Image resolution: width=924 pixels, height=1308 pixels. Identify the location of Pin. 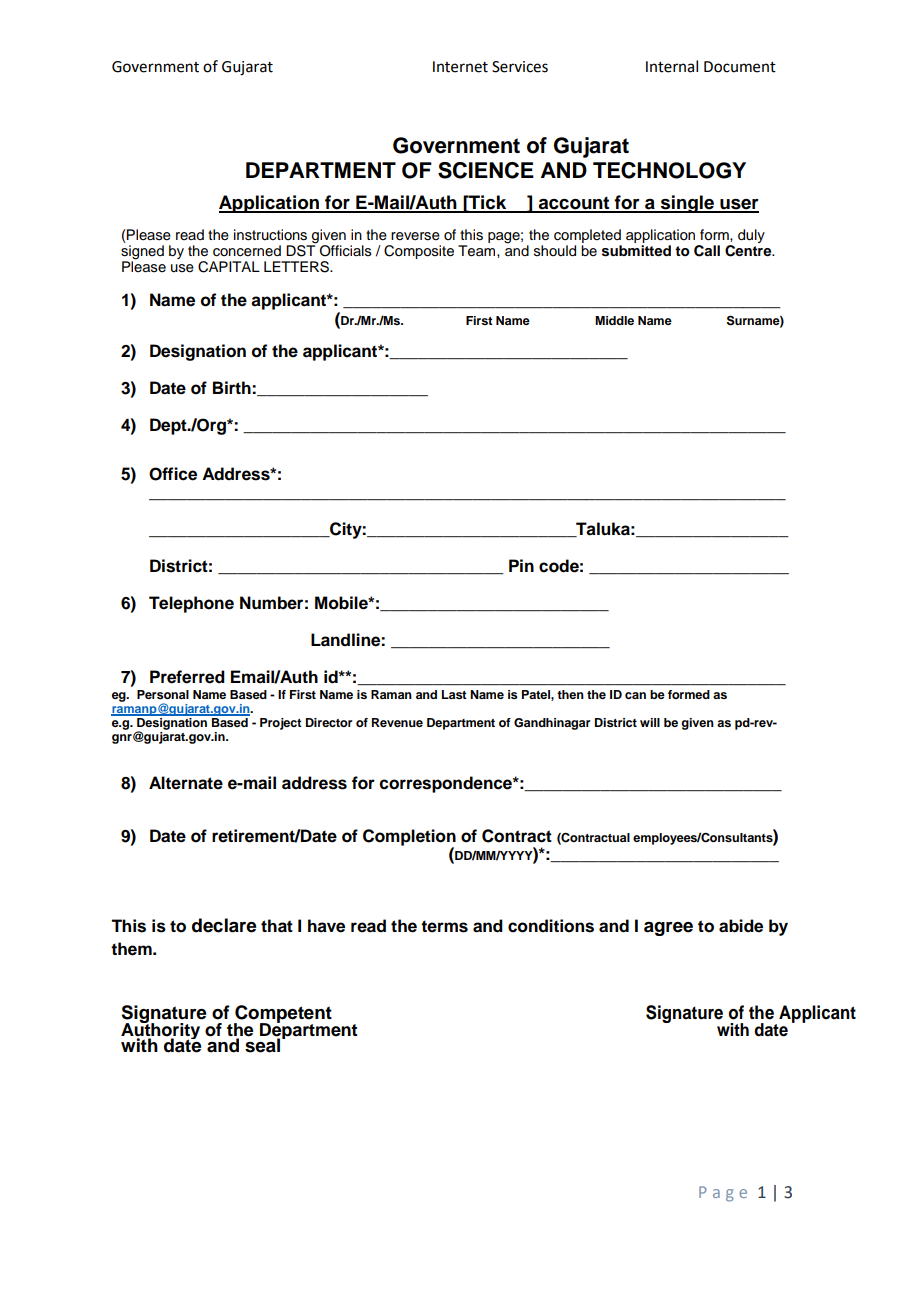
(521, 565).
